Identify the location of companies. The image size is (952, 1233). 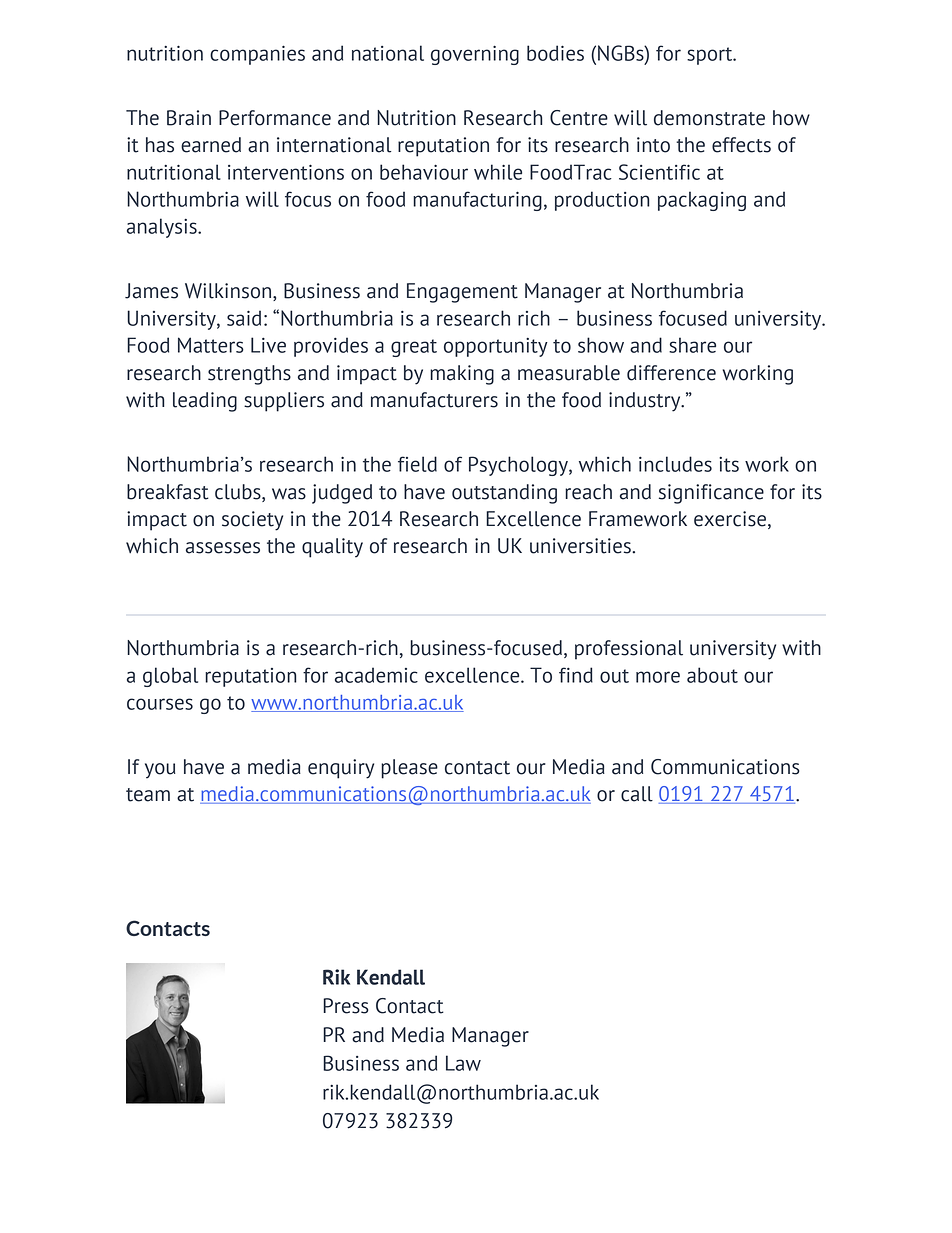
(257, 55).
